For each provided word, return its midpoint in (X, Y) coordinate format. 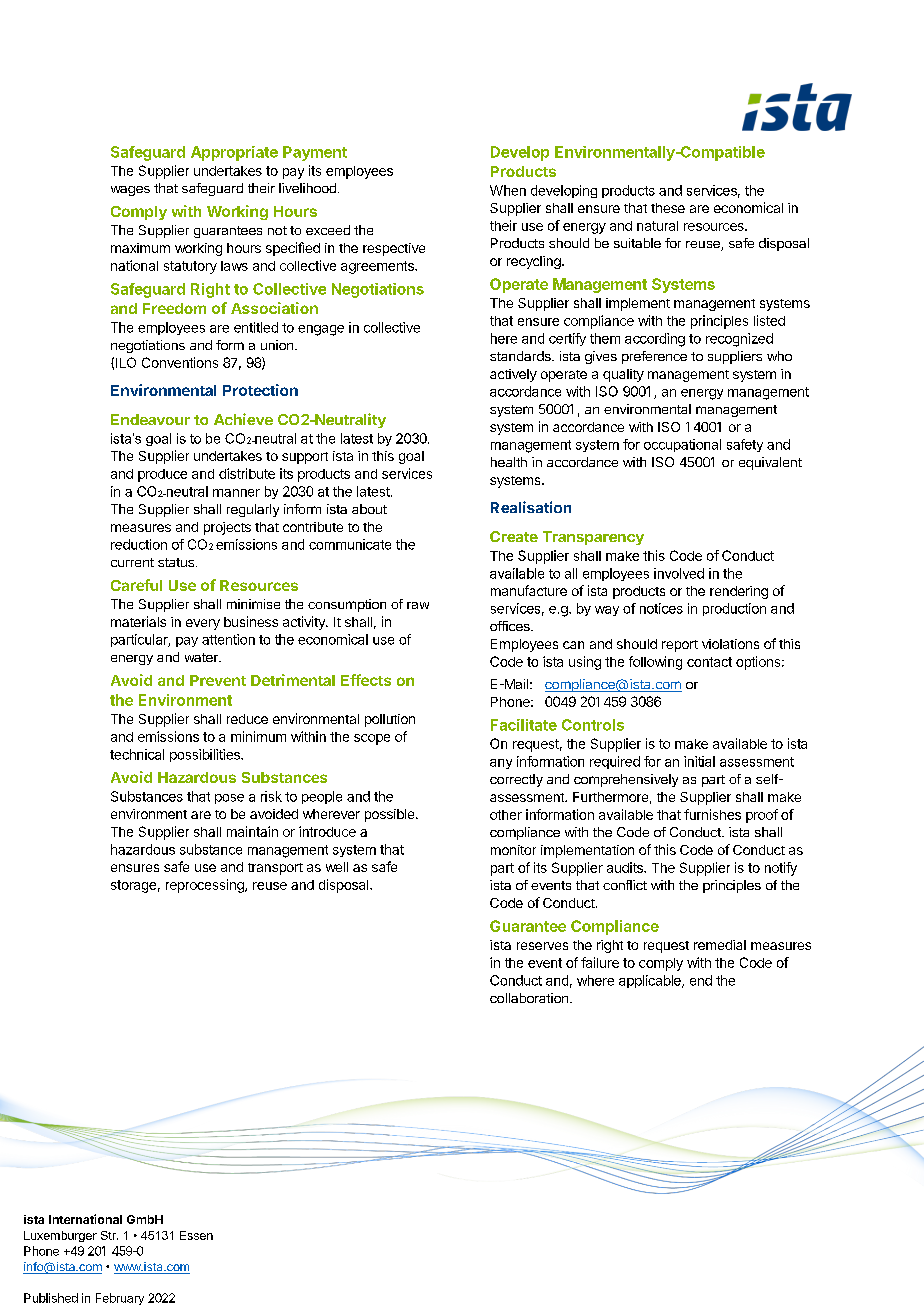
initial (699, 761)
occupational (682, 445)
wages (130, 191)
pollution (390, 720)
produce (162, 475)
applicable (651, 981)
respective (394, 249)
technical (137, 754)
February (120, 1299)
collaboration (529, 998)
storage (133, 886)
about (369, 509)
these (668, 208)
